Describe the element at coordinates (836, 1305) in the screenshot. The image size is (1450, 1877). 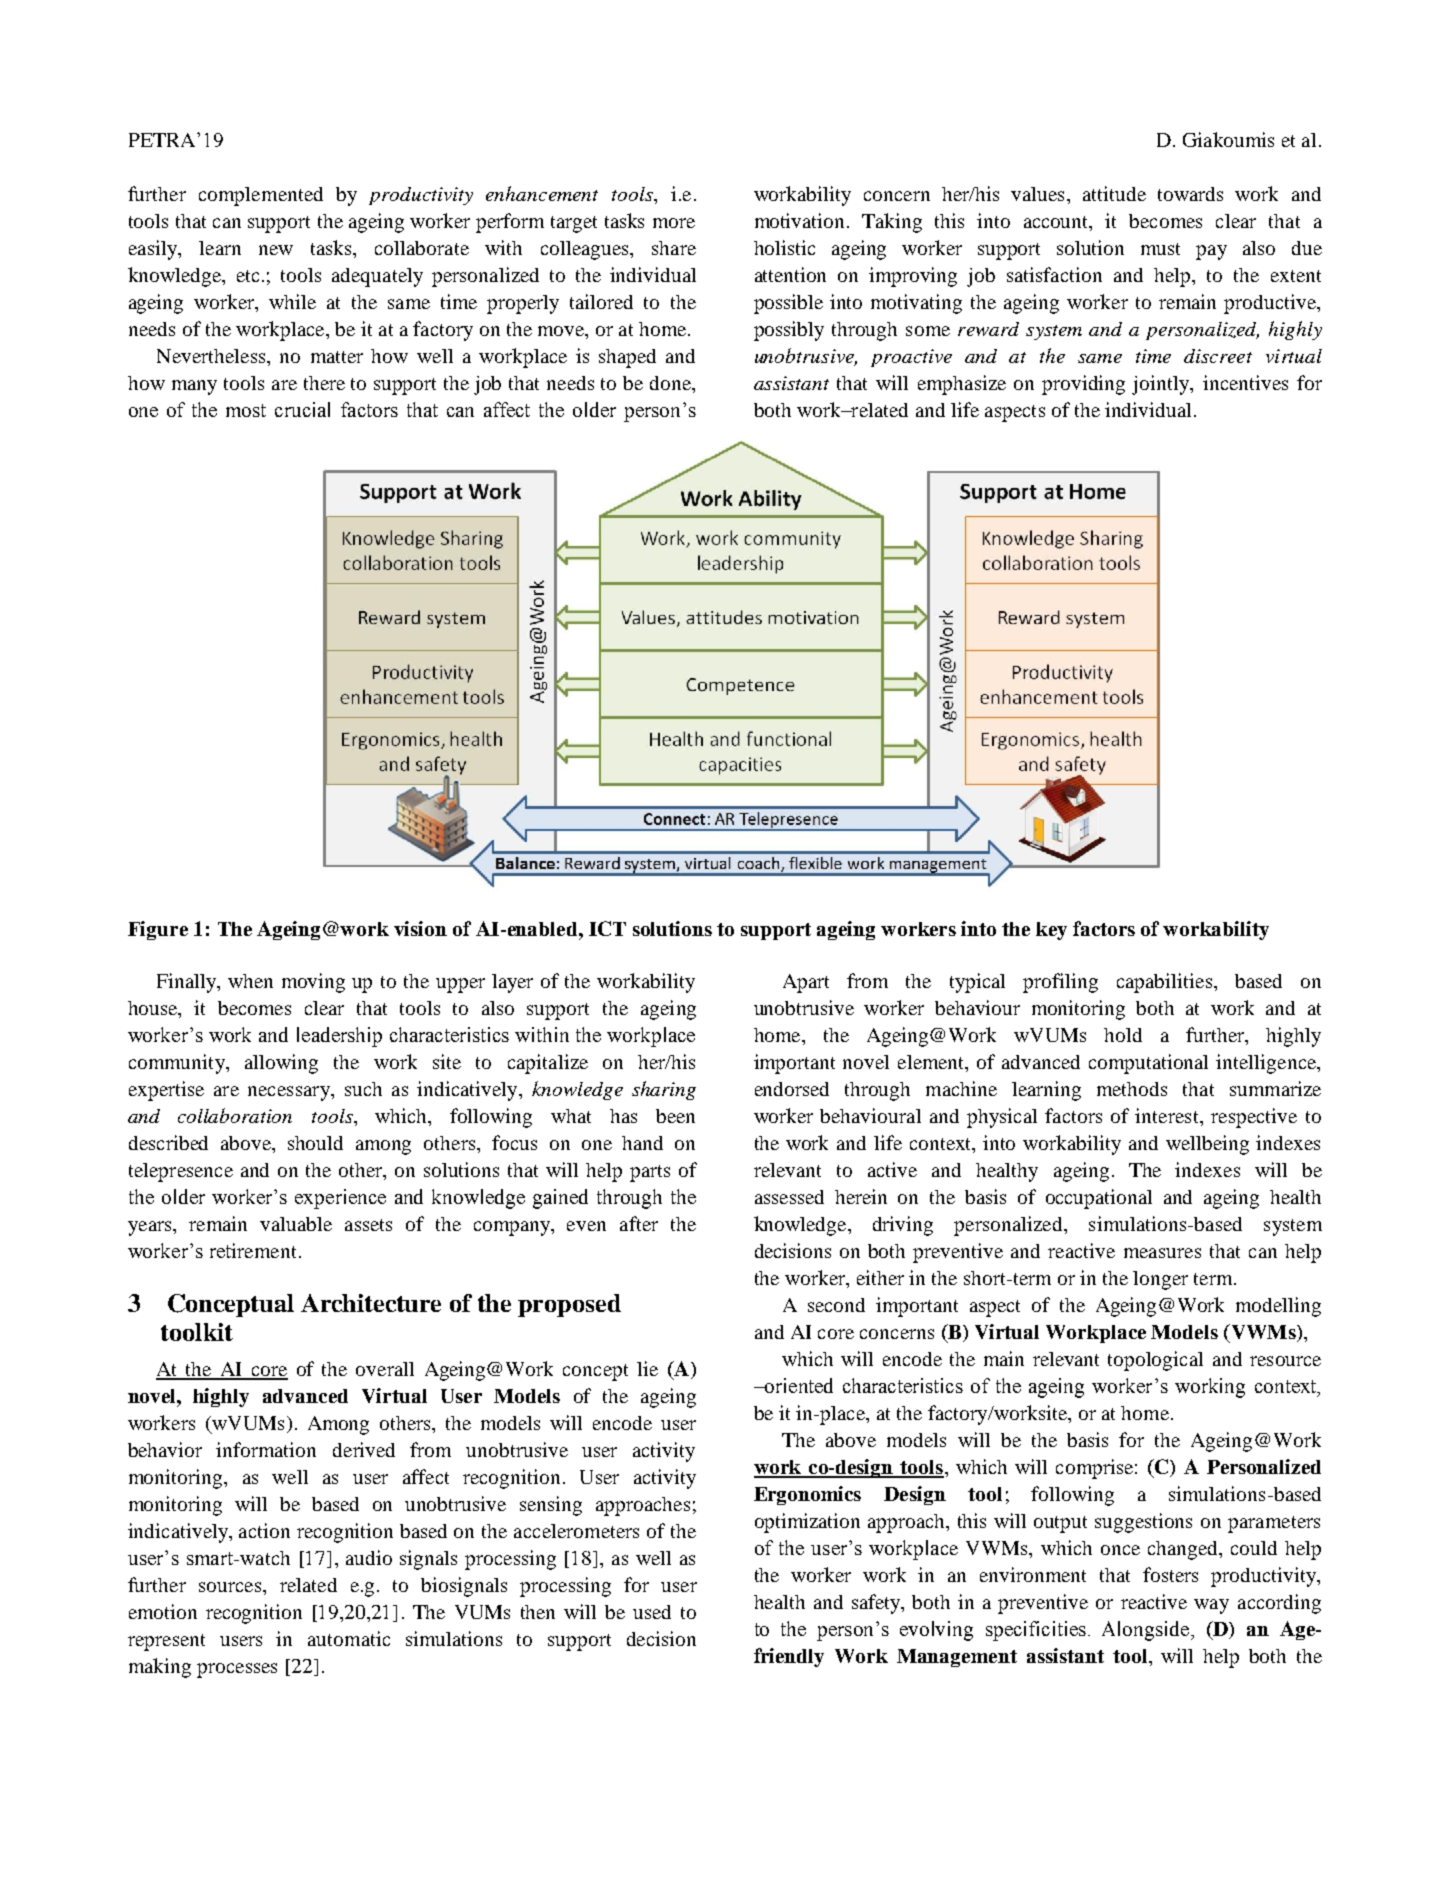
I see `second` at that location.
